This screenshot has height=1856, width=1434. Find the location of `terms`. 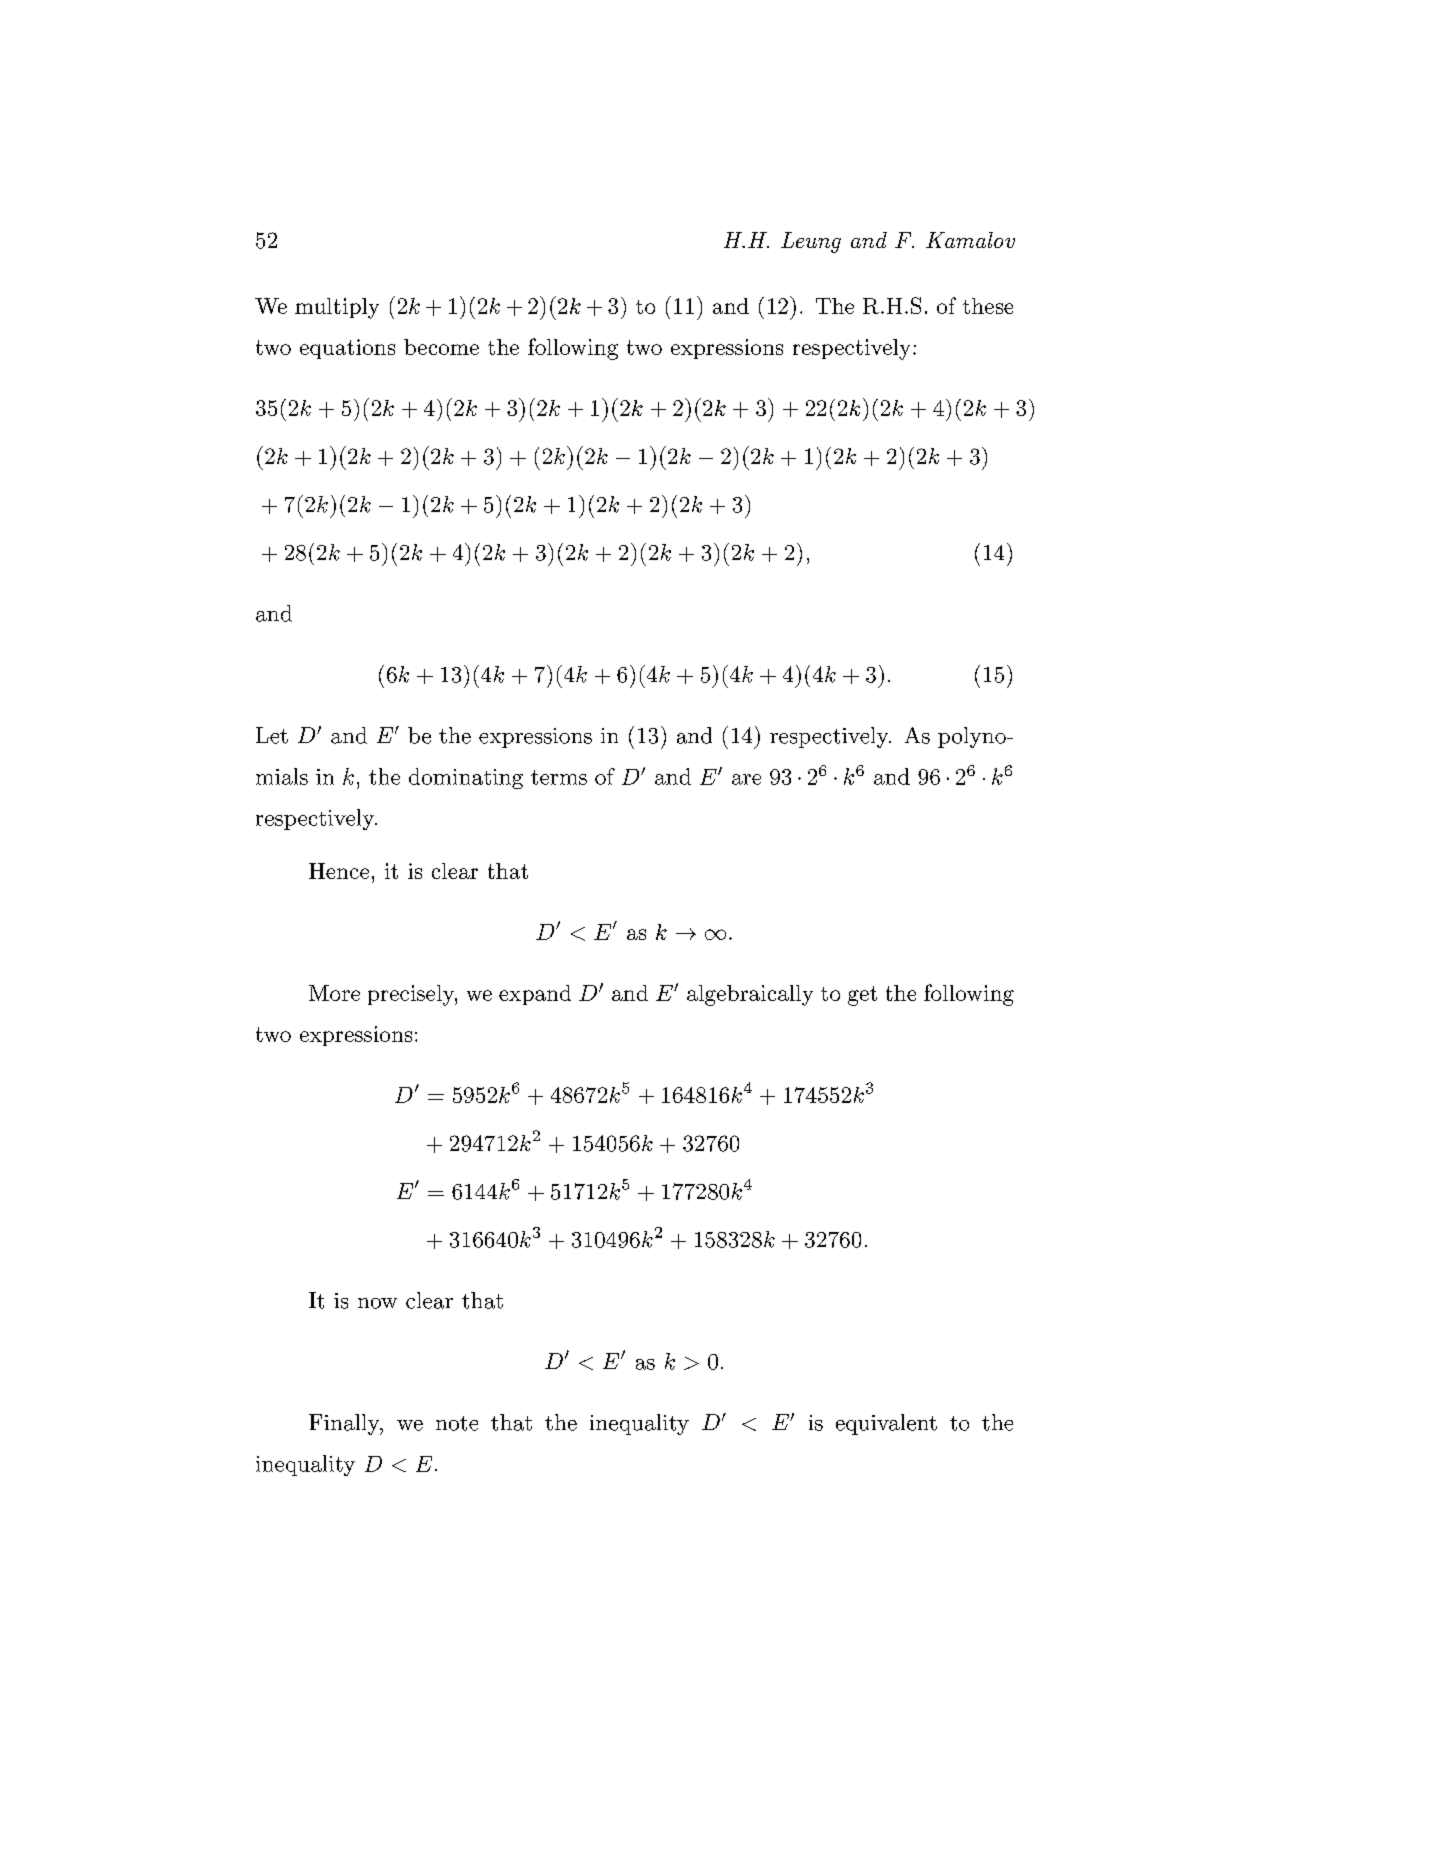

terms is located at coordinates (559, 777).
